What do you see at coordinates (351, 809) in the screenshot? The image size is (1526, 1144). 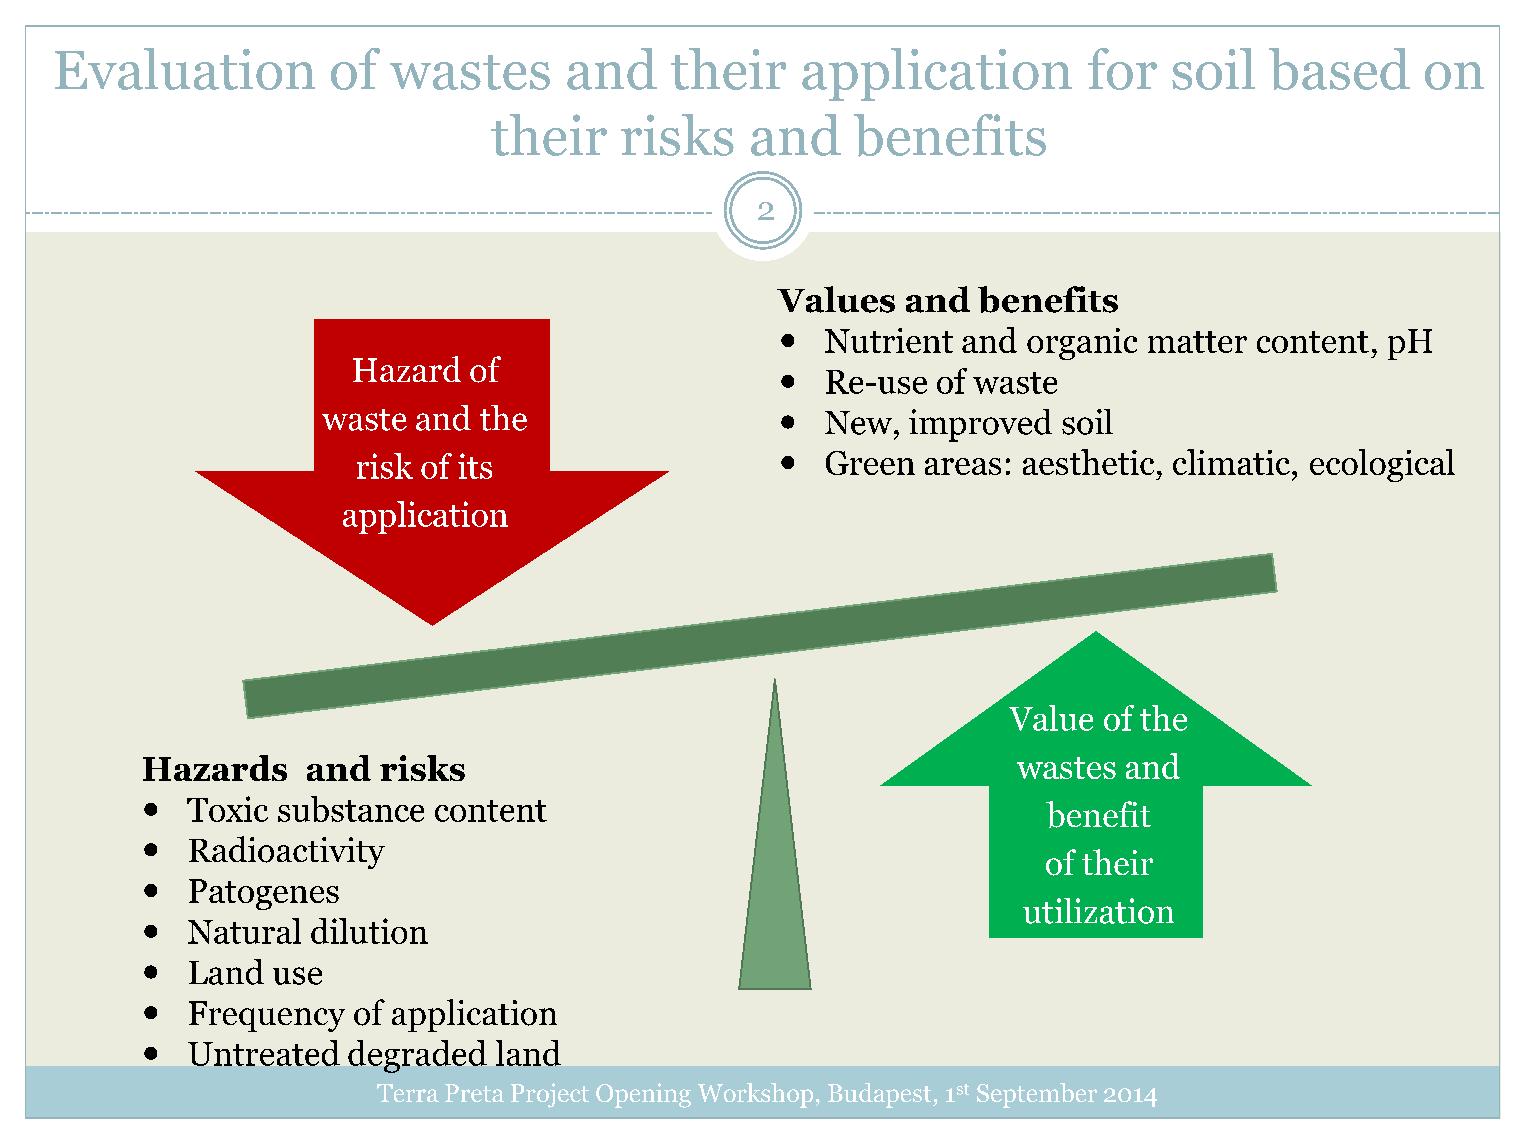 I see `substance` at bounding box center [351, 809].
